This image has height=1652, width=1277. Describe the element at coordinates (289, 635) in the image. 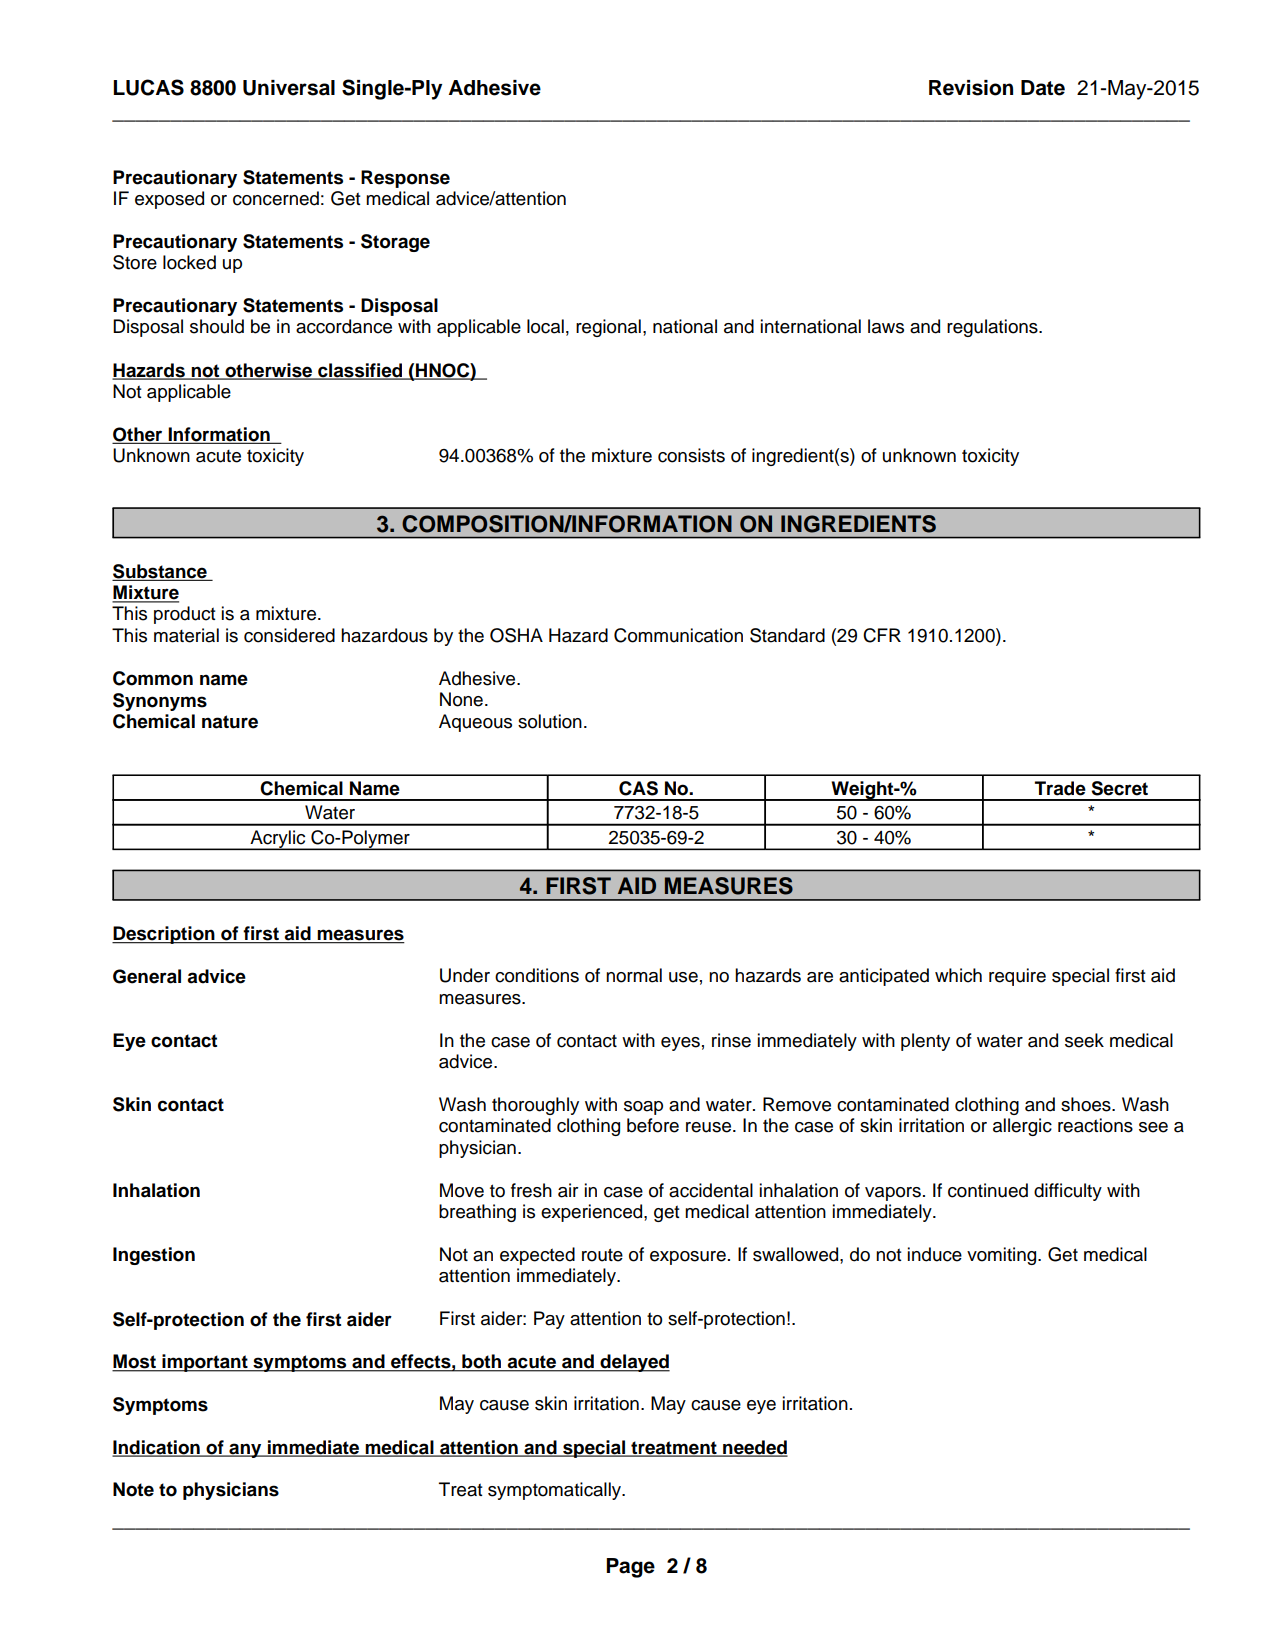

I see `considered` at that location.
